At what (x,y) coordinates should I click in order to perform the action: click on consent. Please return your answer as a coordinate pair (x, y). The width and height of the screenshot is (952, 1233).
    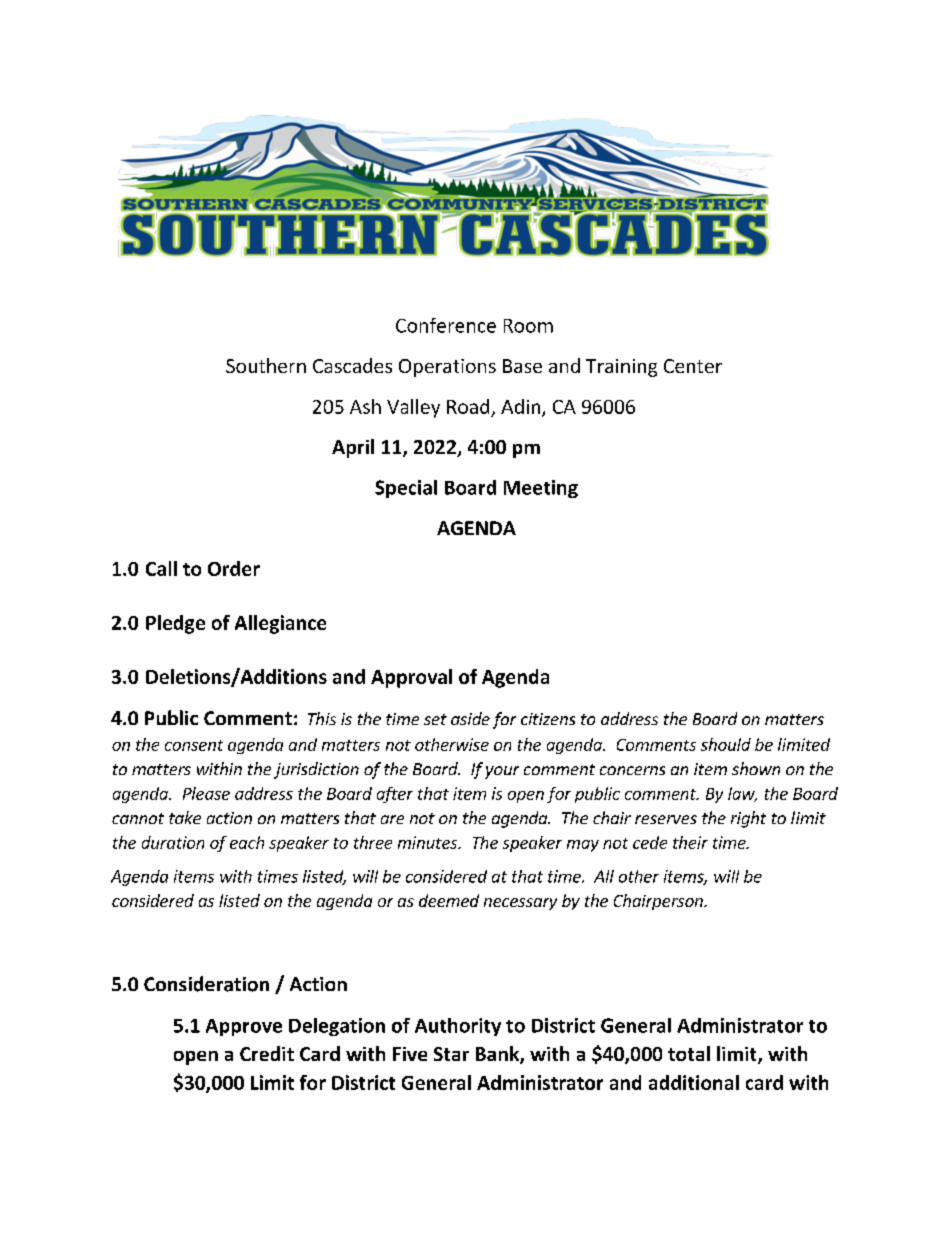
    Looking at the image, I should click on (194, 745).
